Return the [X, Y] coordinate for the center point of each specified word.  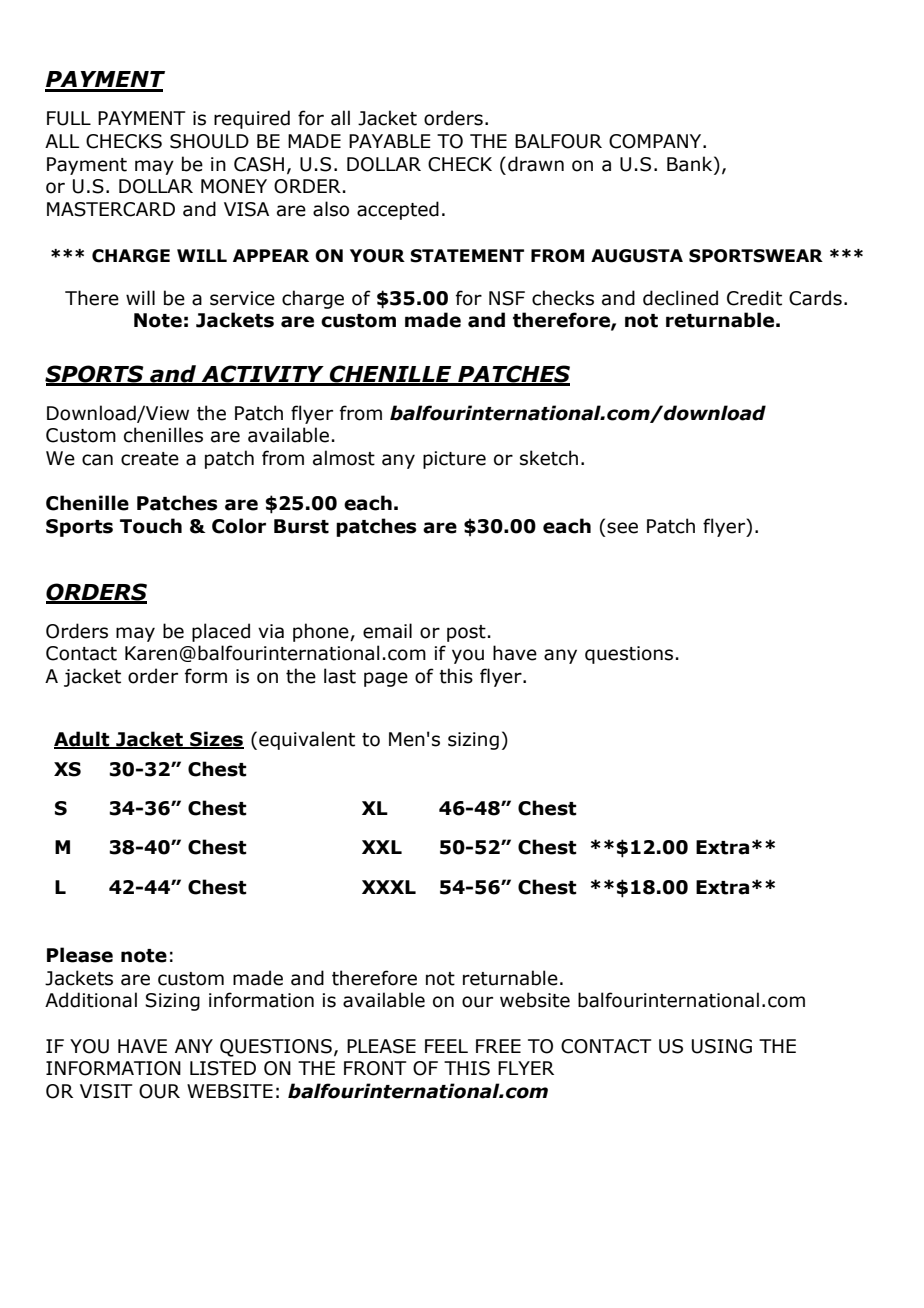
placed [221, 632]
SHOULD [209, 141]
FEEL [446, 1046]
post [466, 633]
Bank [691, 165]
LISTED [223, 1068]
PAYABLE [390, 141]
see [622, 528]
